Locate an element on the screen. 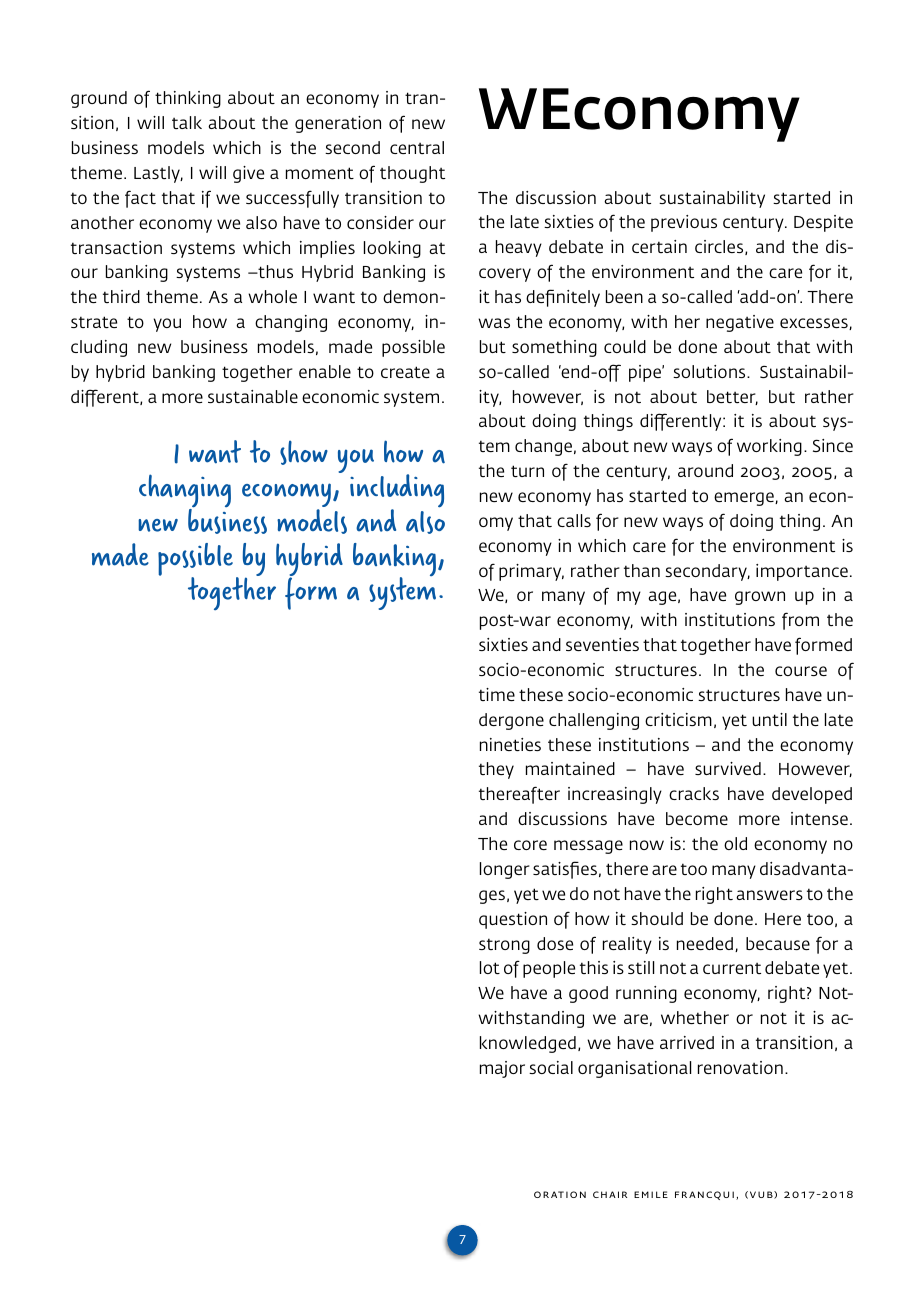  major is located at coordinates (502, 1069).
